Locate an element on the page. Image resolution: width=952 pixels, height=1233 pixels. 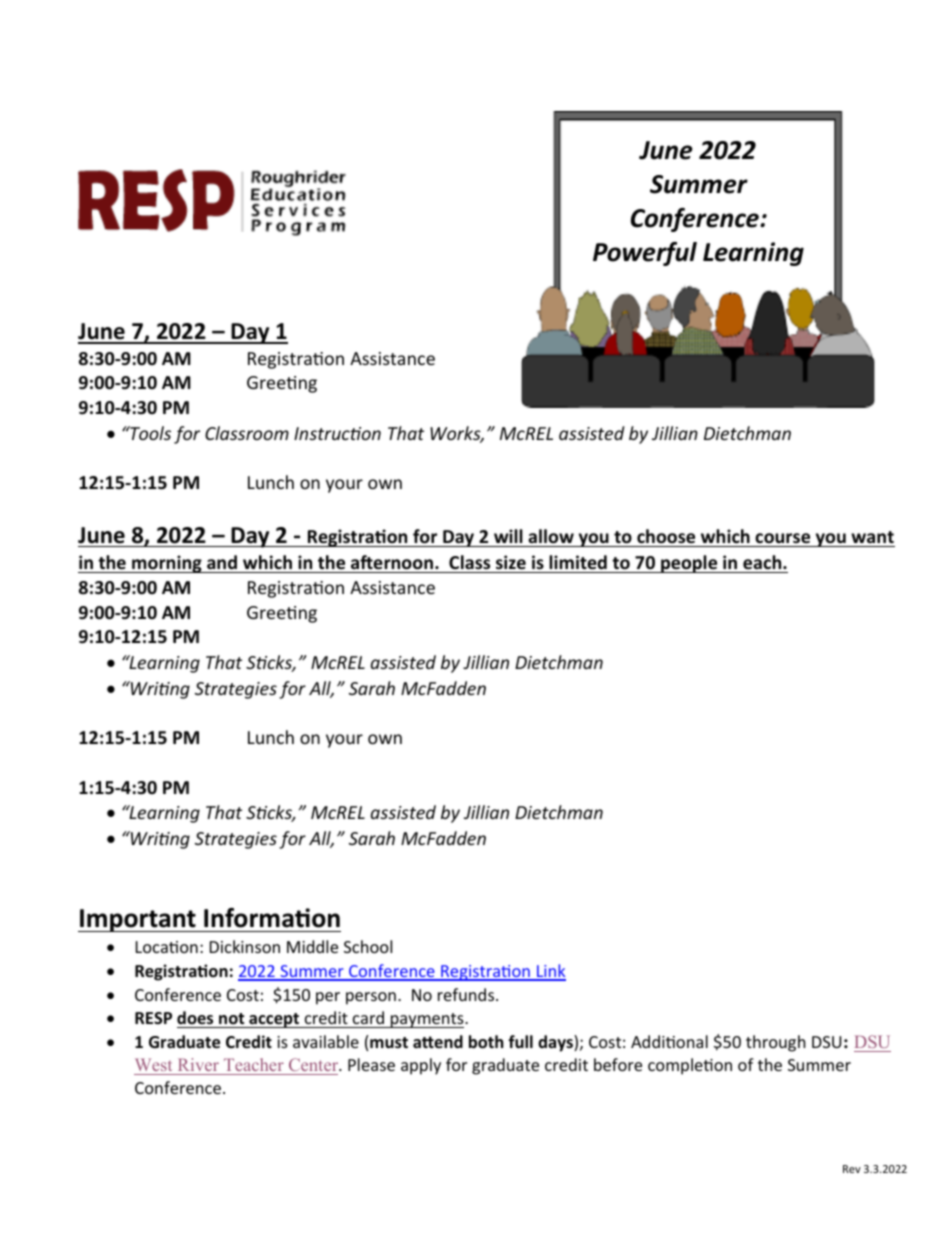
River is located at coordinates (198, 1064).
